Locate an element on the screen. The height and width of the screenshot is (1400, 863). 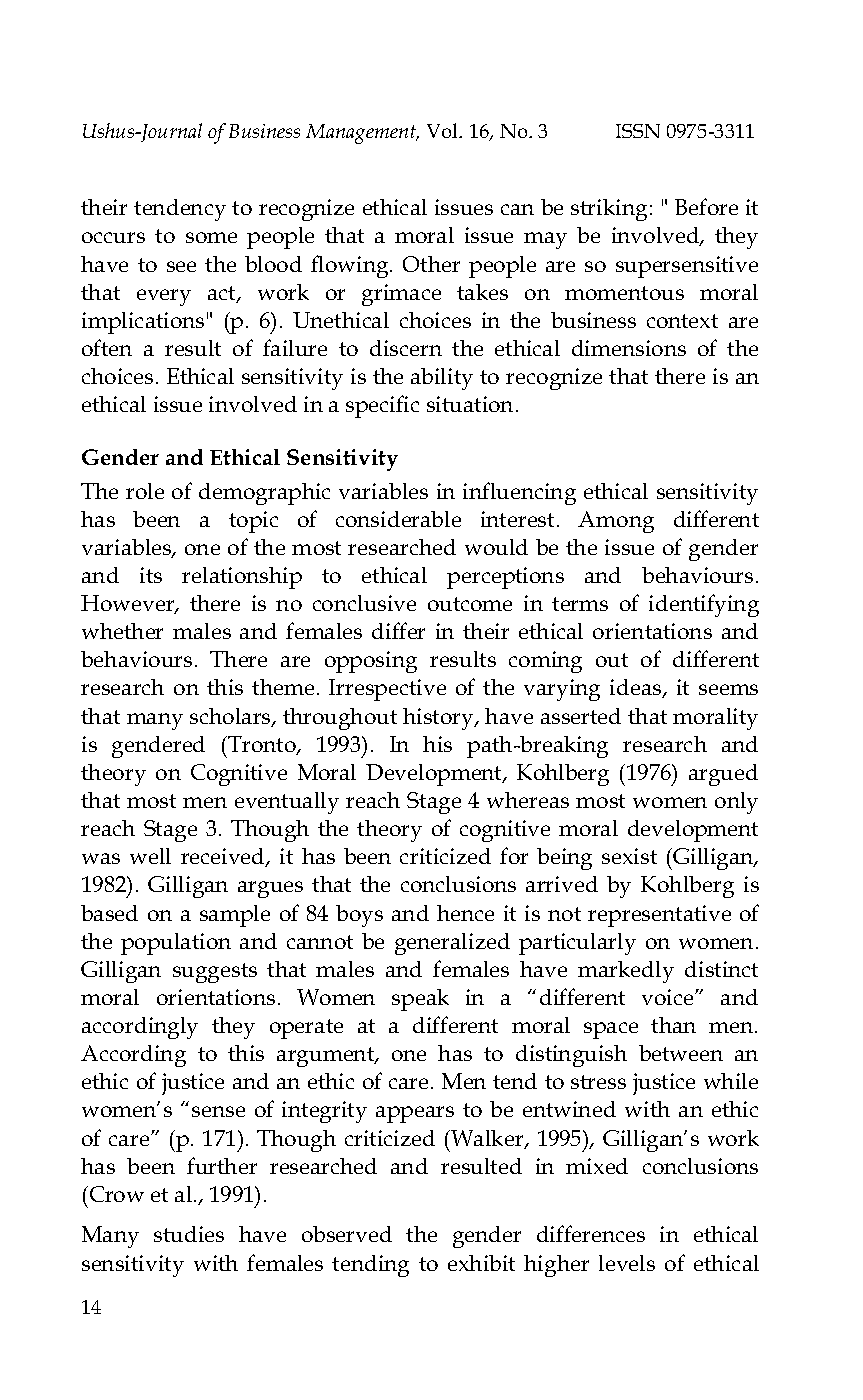
studies is located at coordinates (189, 1234).
